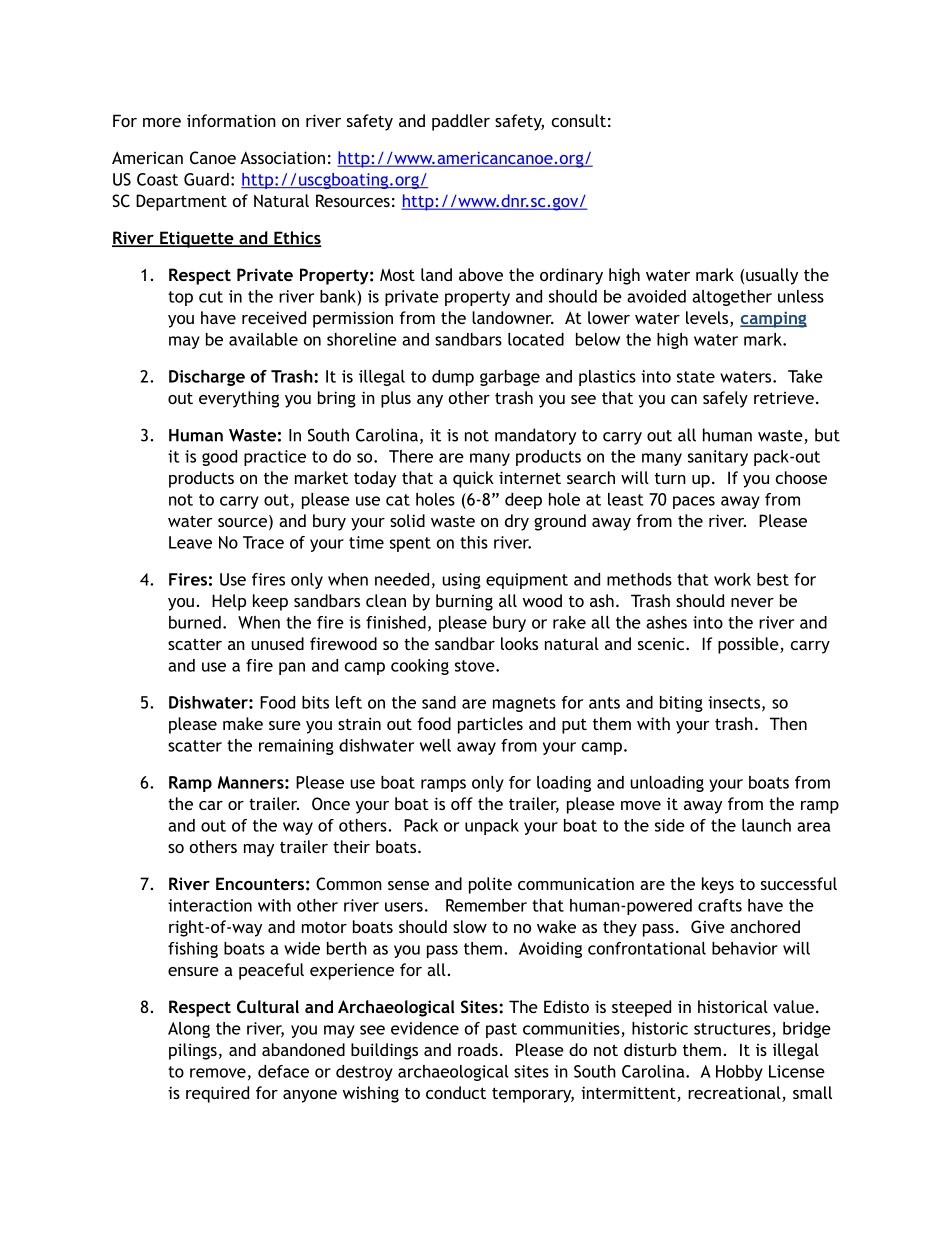 The height and width of the image is (1233, 952). What do you see at coordinates (752, 602) in the image?
I see `never` at bounding box center [752, 602].
